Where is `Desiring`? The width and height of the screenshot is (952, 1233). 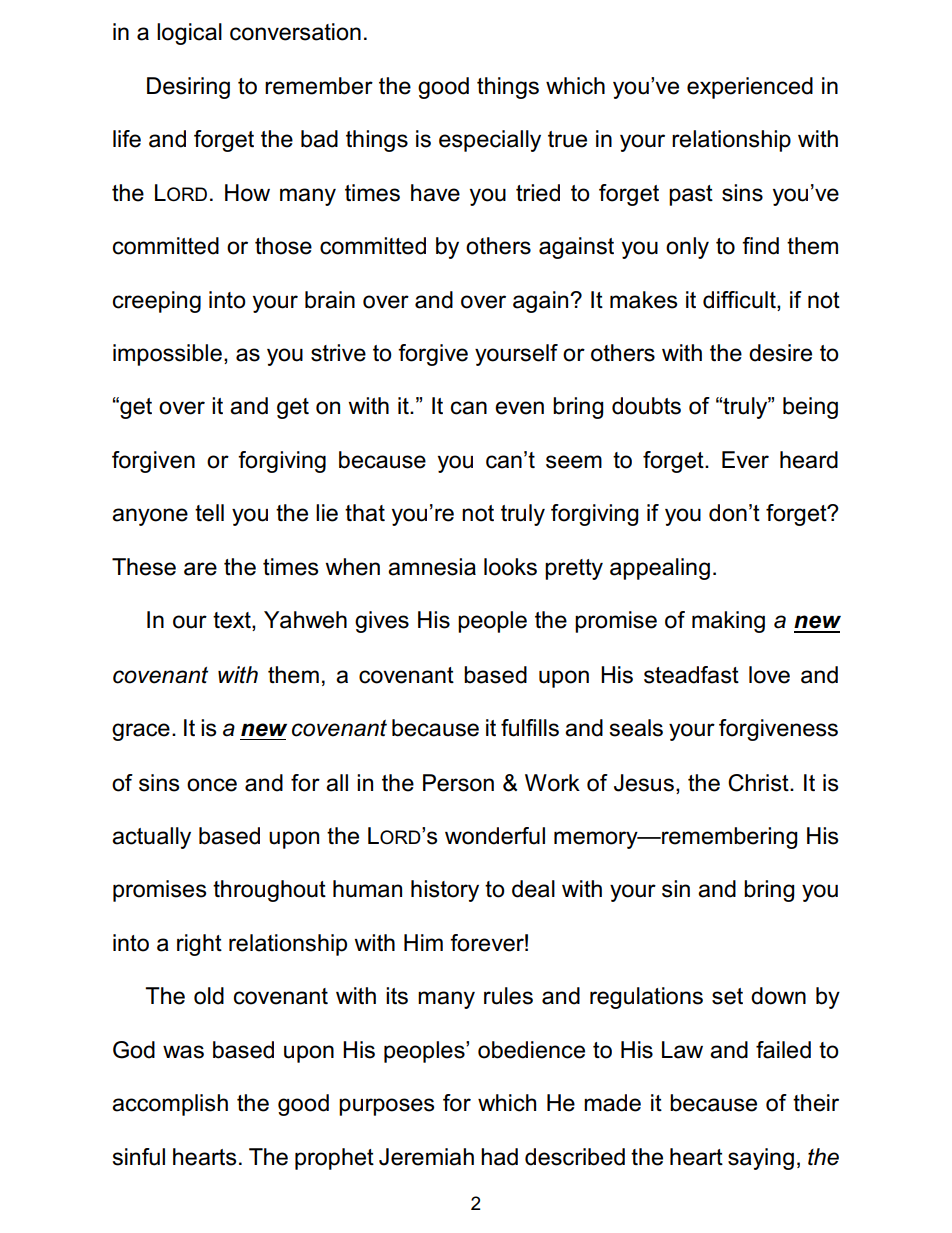 Desiring is located at coordinates (188, 88).
